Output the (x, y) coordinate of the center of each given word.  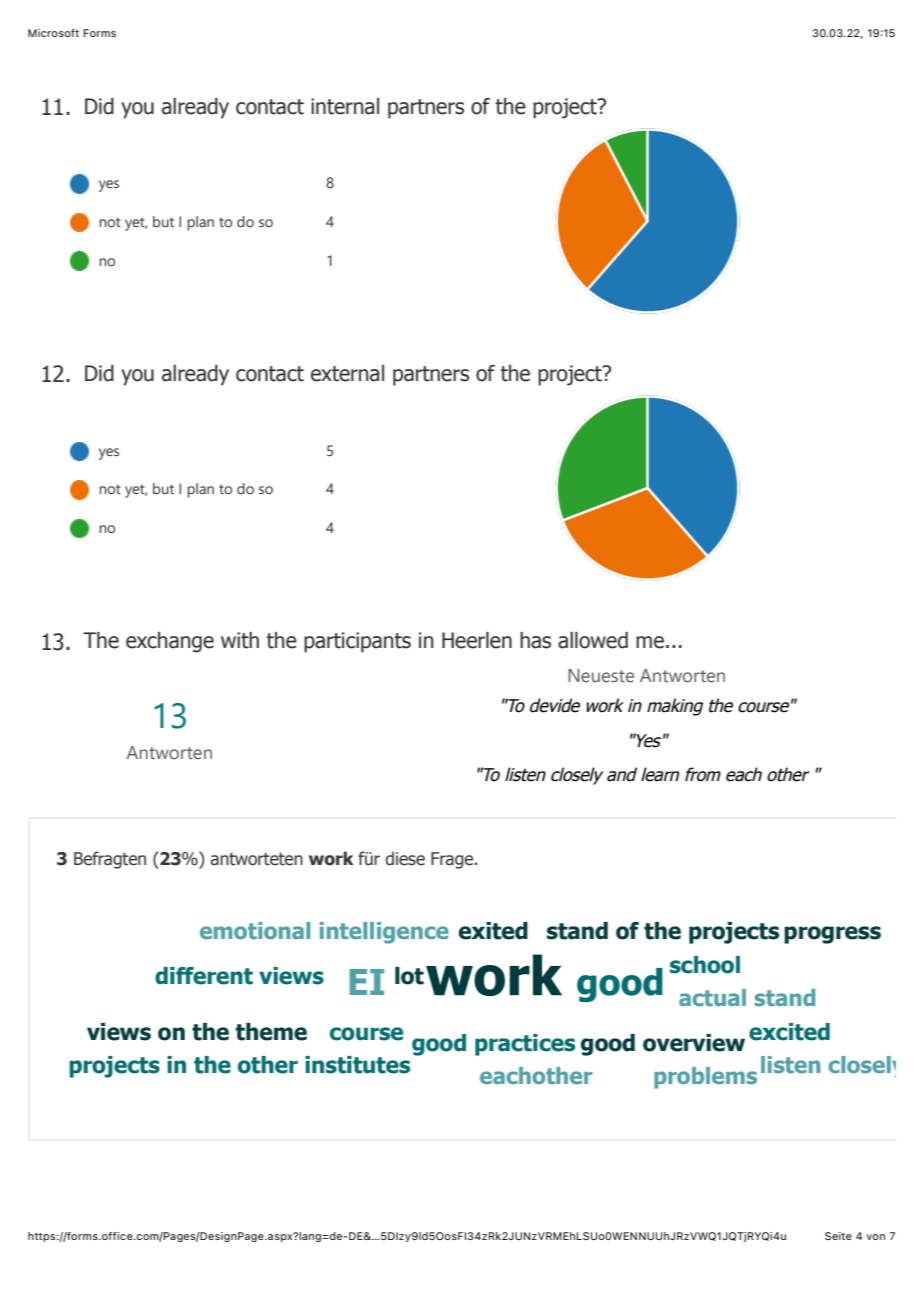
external (347, 373)
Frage (453, 860)
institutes (357, 1065)
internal (345, 106)
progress (832, 935)
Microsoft (53, 33)
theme (271, 1032)
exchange (170, 642)
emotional (255, 930)
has (535, 640)
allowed (593, 640)
